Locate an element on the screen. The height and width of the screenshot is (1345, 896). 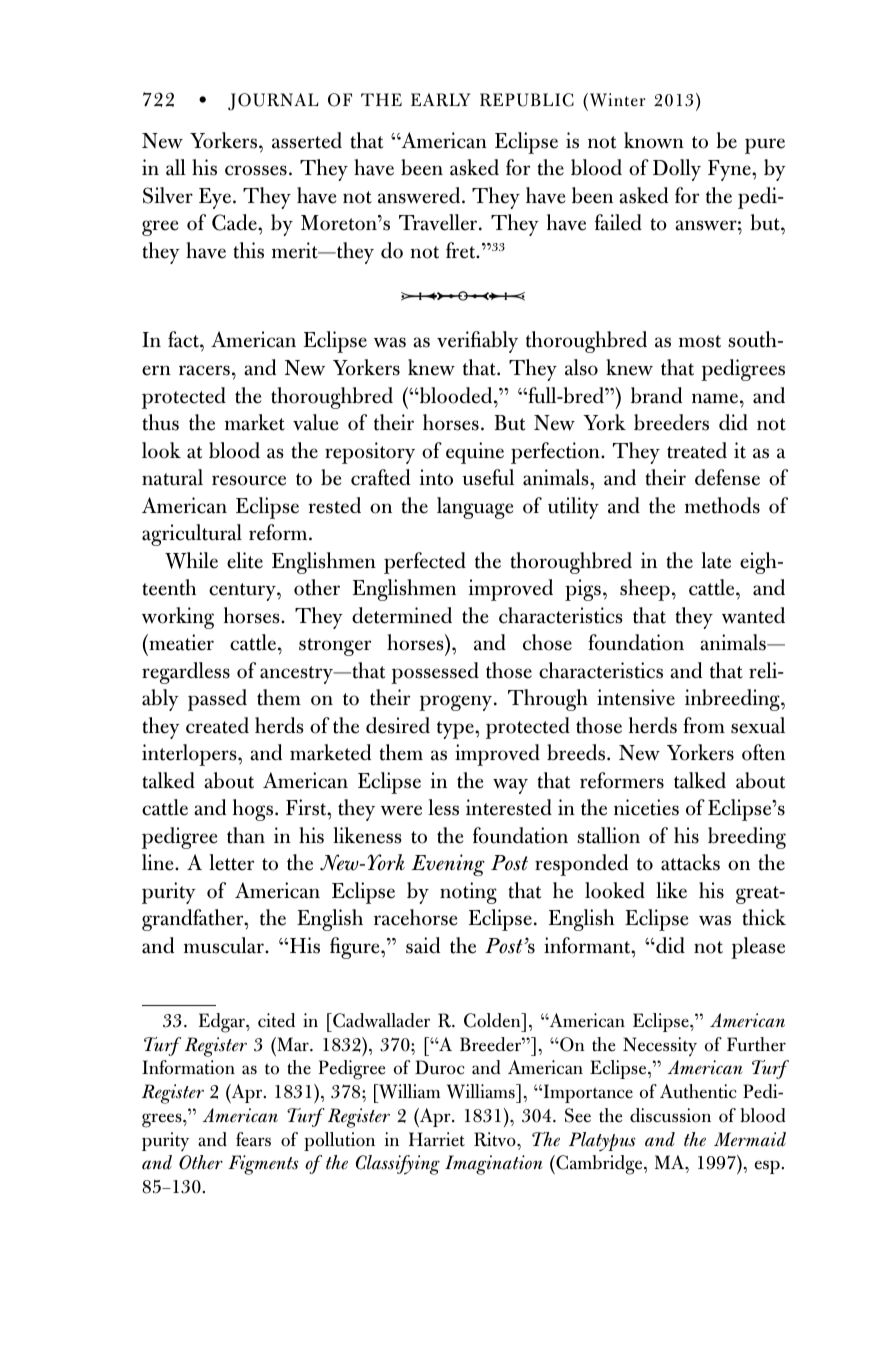
most is located at coordinates (700, 341).
